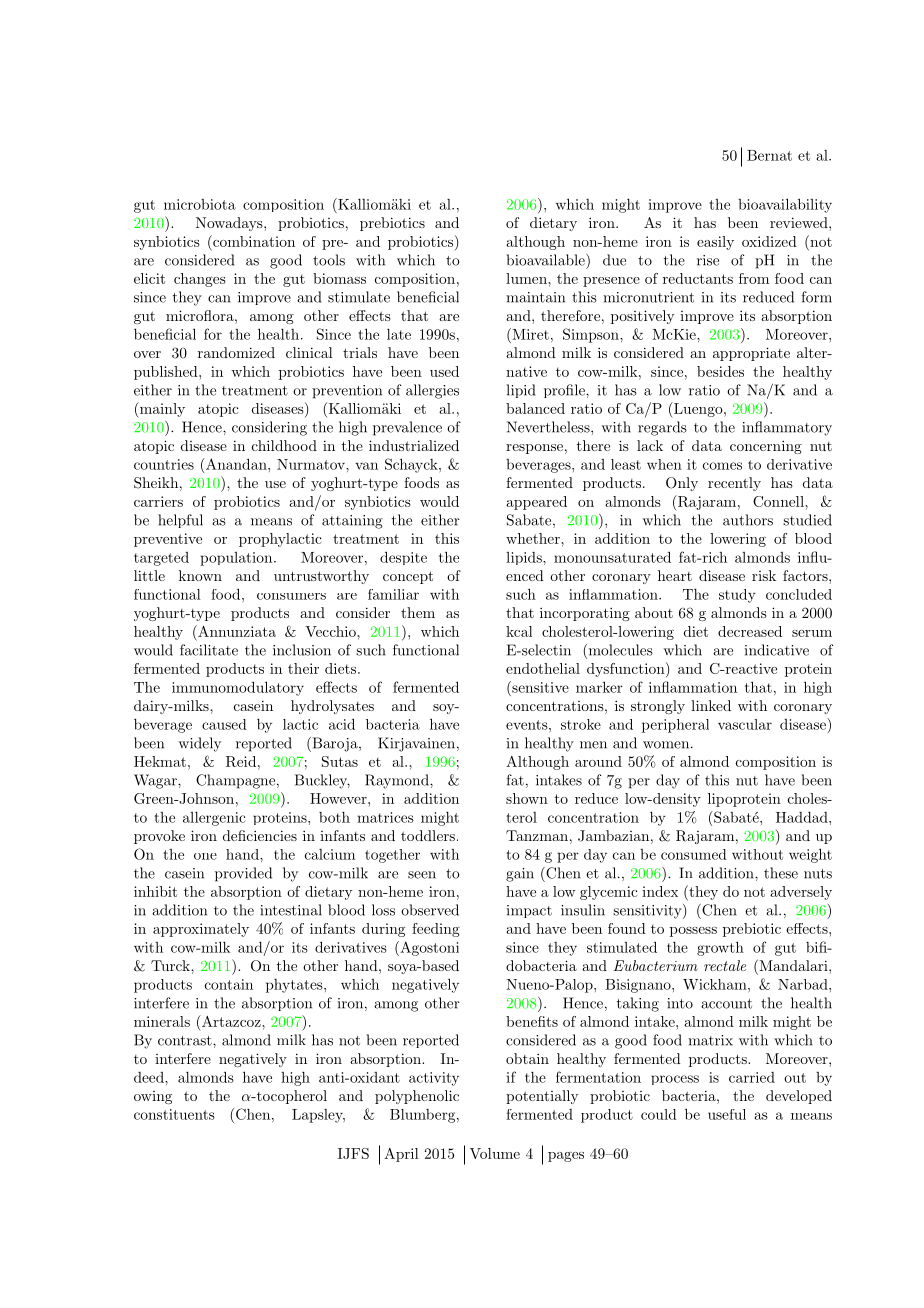 Image resolution: width=924 pixels, height=1308 pixels. I want to click on provided, so click(243, 874).
